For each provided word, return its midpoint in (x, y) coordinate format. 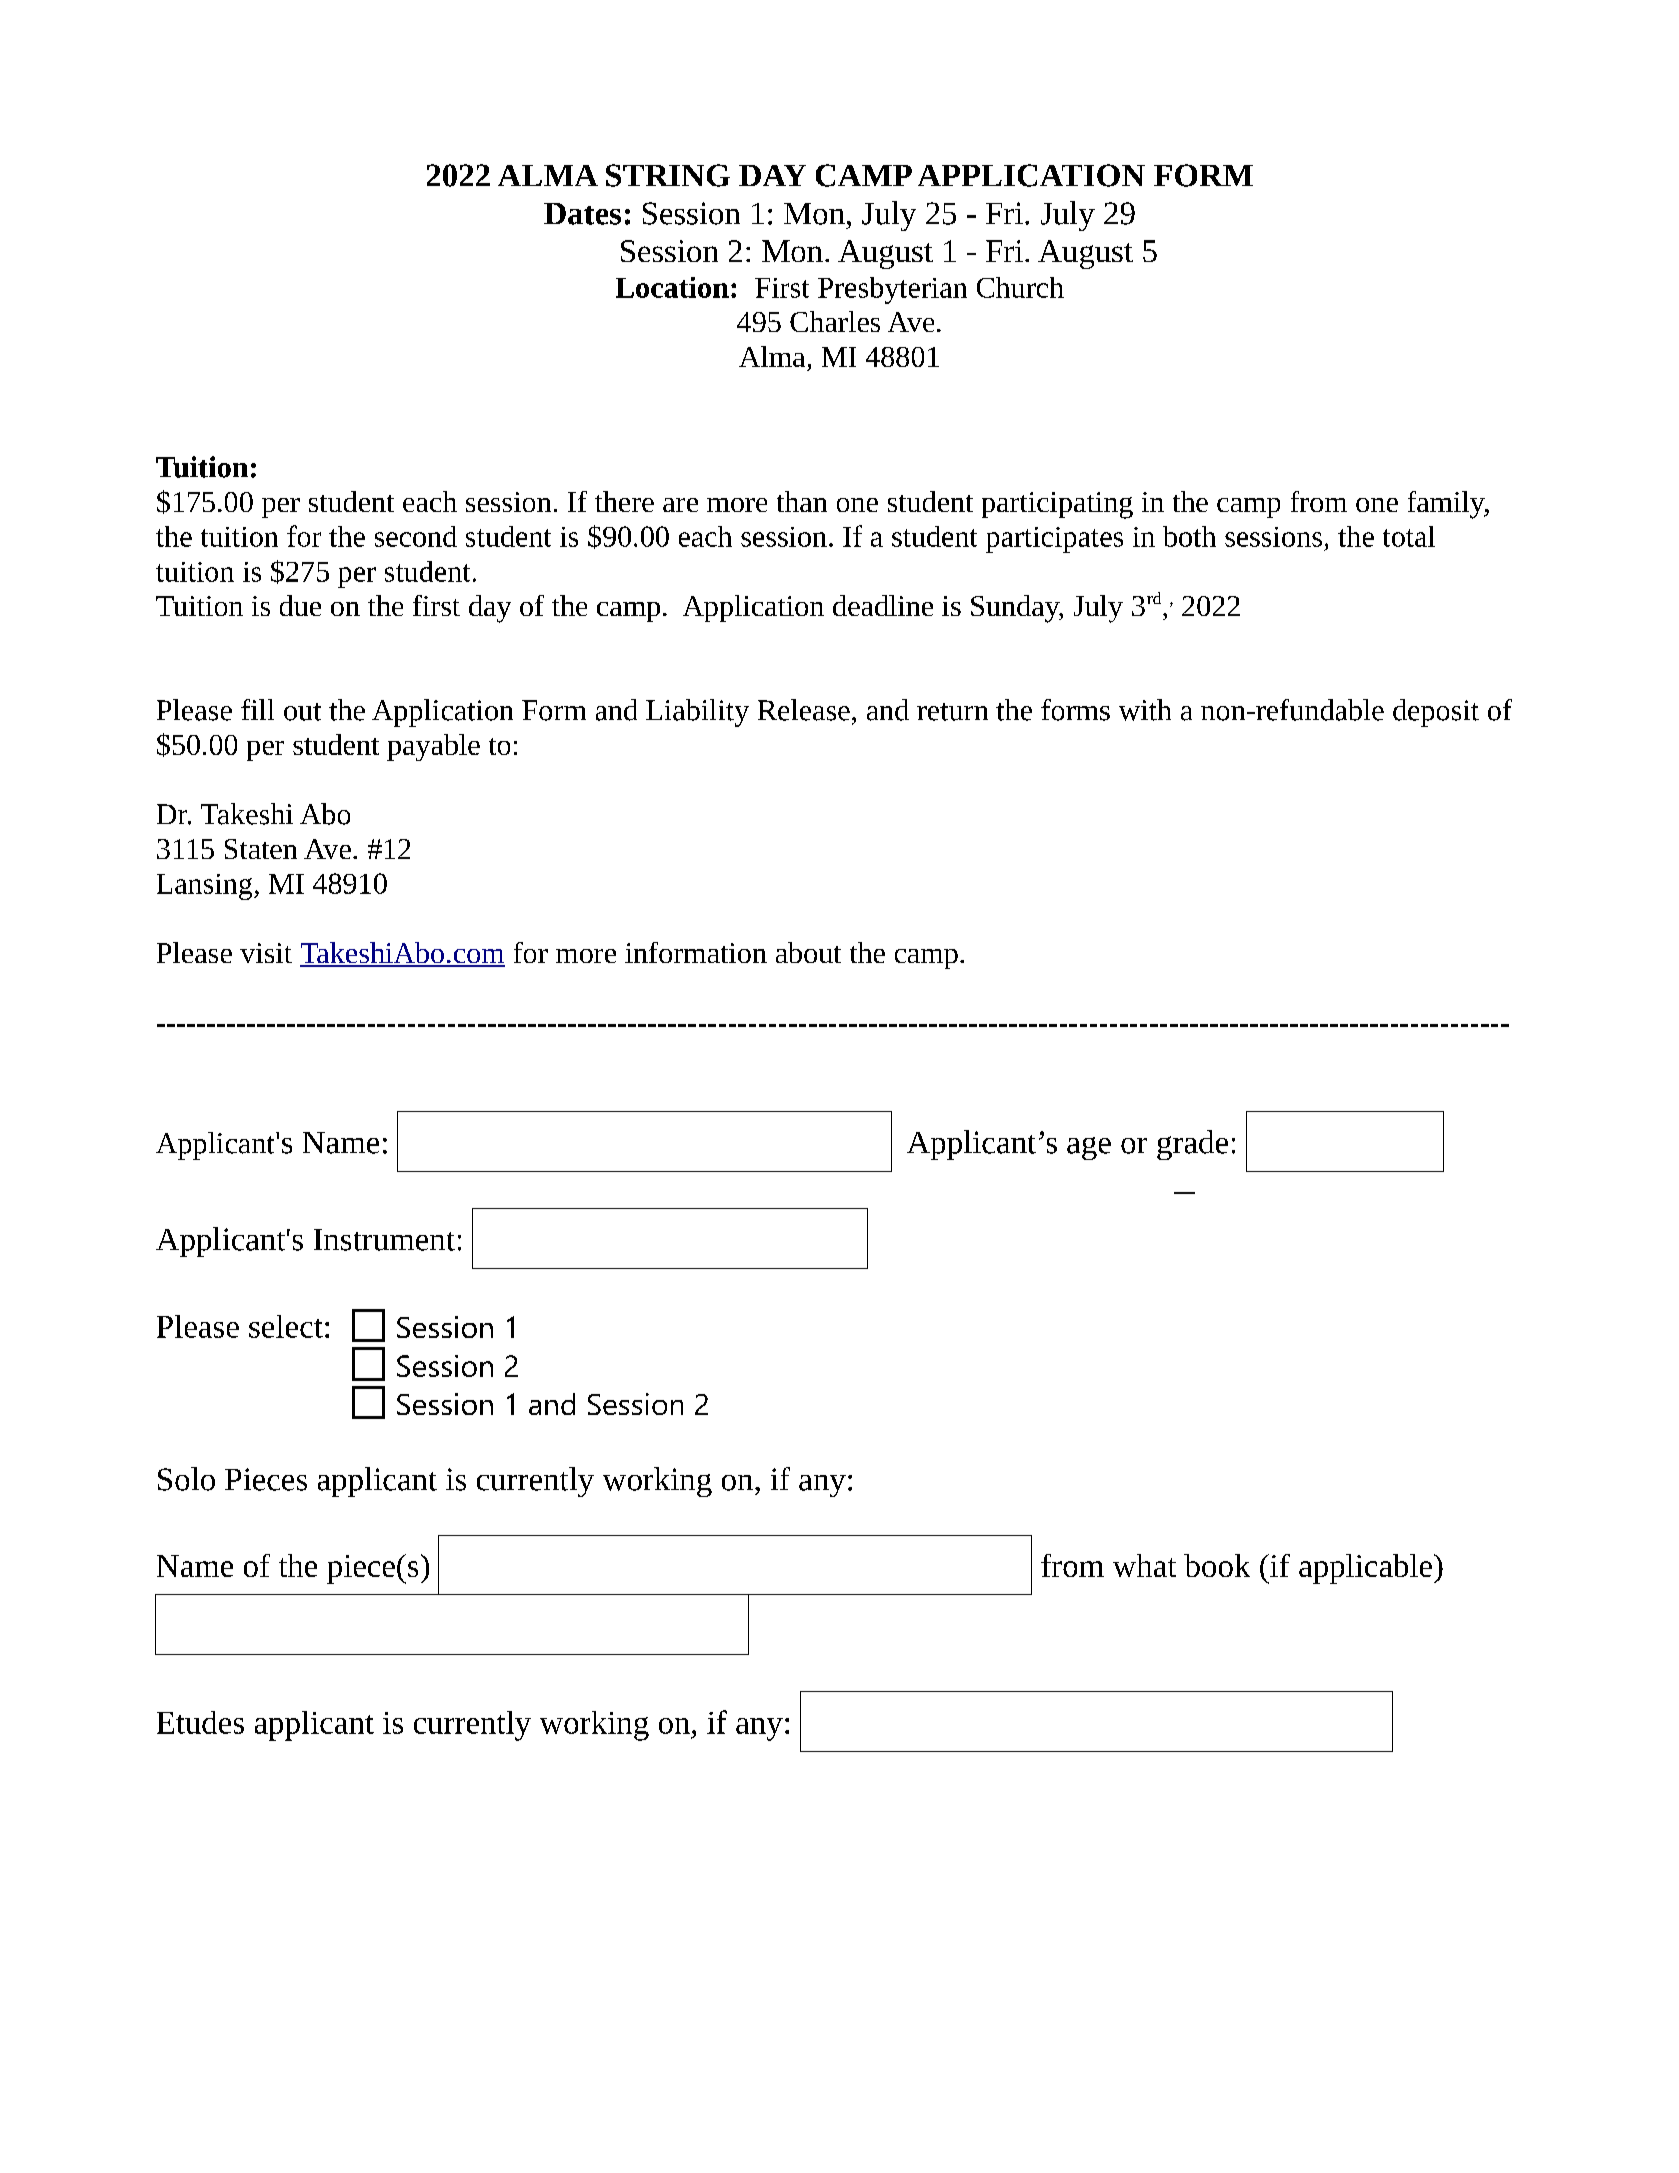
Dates (582, 214)
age (1089, 1148)
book (1217, 1565)
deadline (883, 605)
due (300, 605)
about (808, 952)
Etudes (200, 1722)
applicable (1365, 1569)
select (286, 1326)
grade (1192, 1145)
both (1189, 536)
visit (266, 953)
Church (1020, 287)
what (1144, 1565)
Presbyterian (892, 290)
